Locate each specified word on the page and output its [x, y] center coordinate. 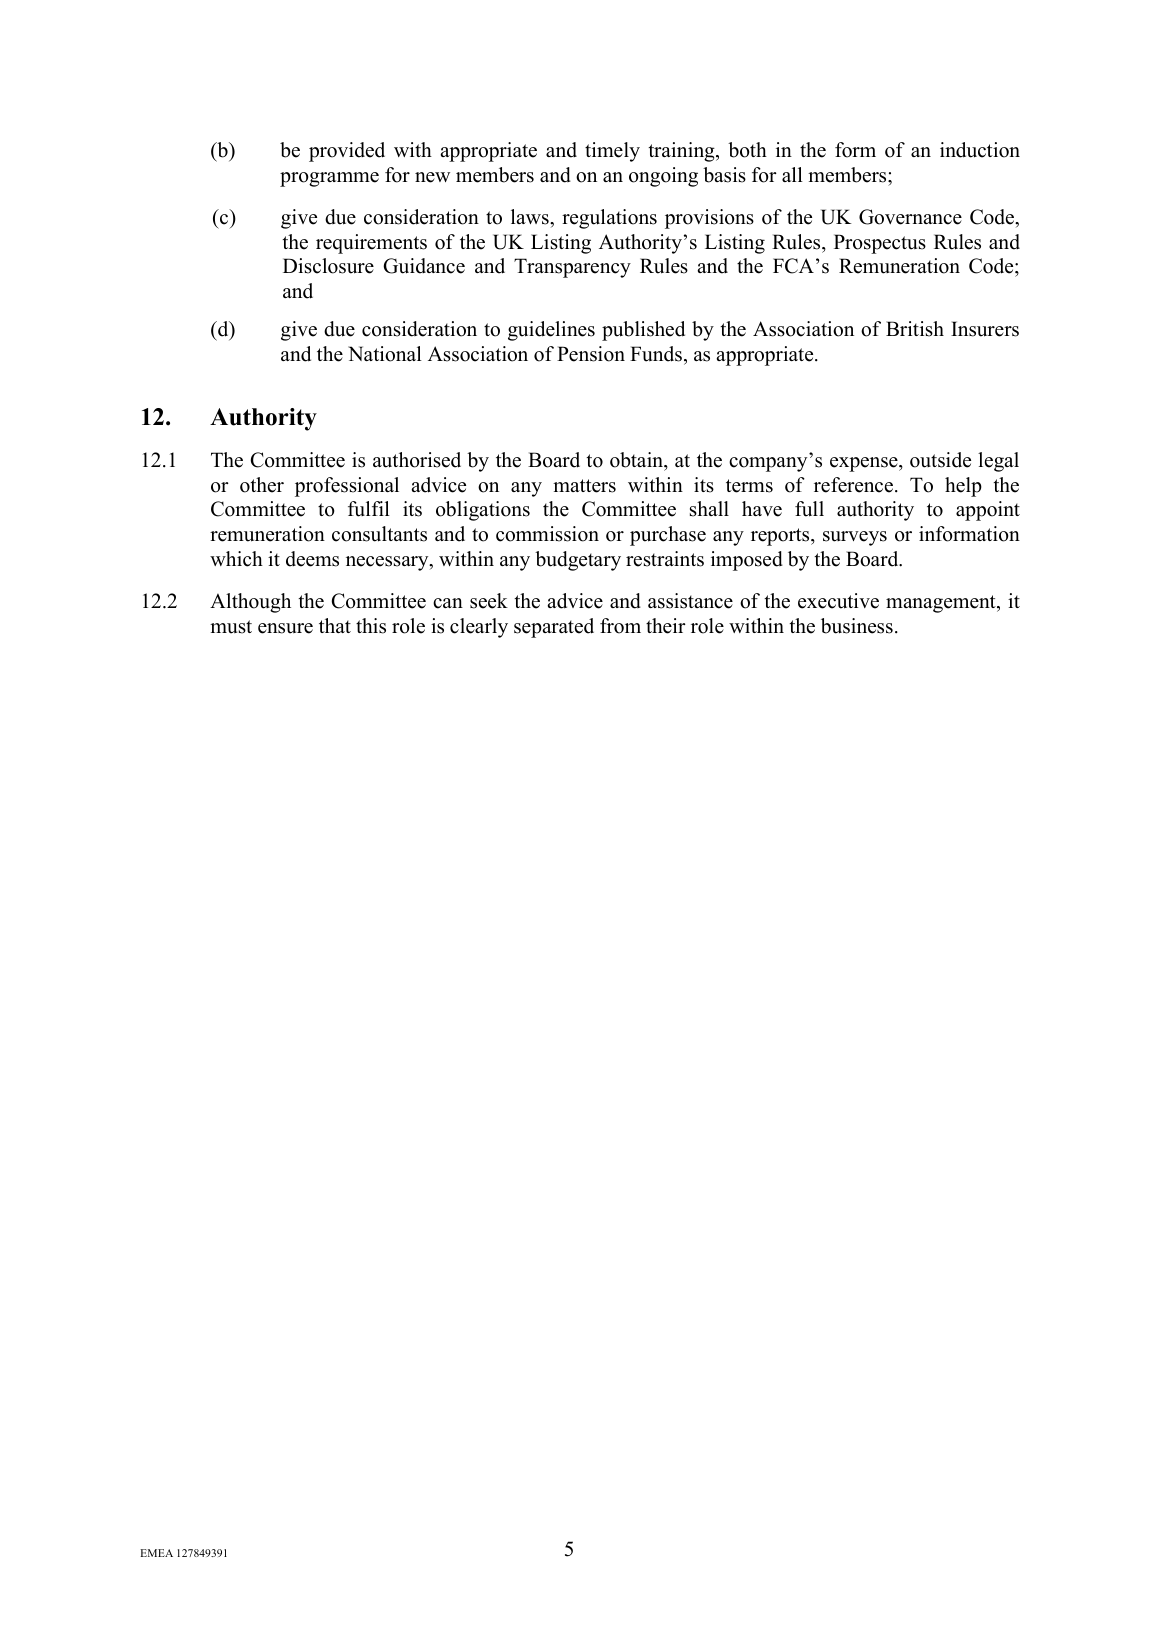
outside [940, 460]
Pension [591, 354]
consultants [379, 534]
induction [980, 150]
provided [347, 152]
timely [612, 152]
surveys [855, 538]
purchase [668, 536]
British [915, 329]
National [385, 354]
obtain [637, 460]
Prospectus [880, 244]
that [335, 625]
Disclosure [328, 266]
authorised [417, 460]
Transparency [572, 268]
